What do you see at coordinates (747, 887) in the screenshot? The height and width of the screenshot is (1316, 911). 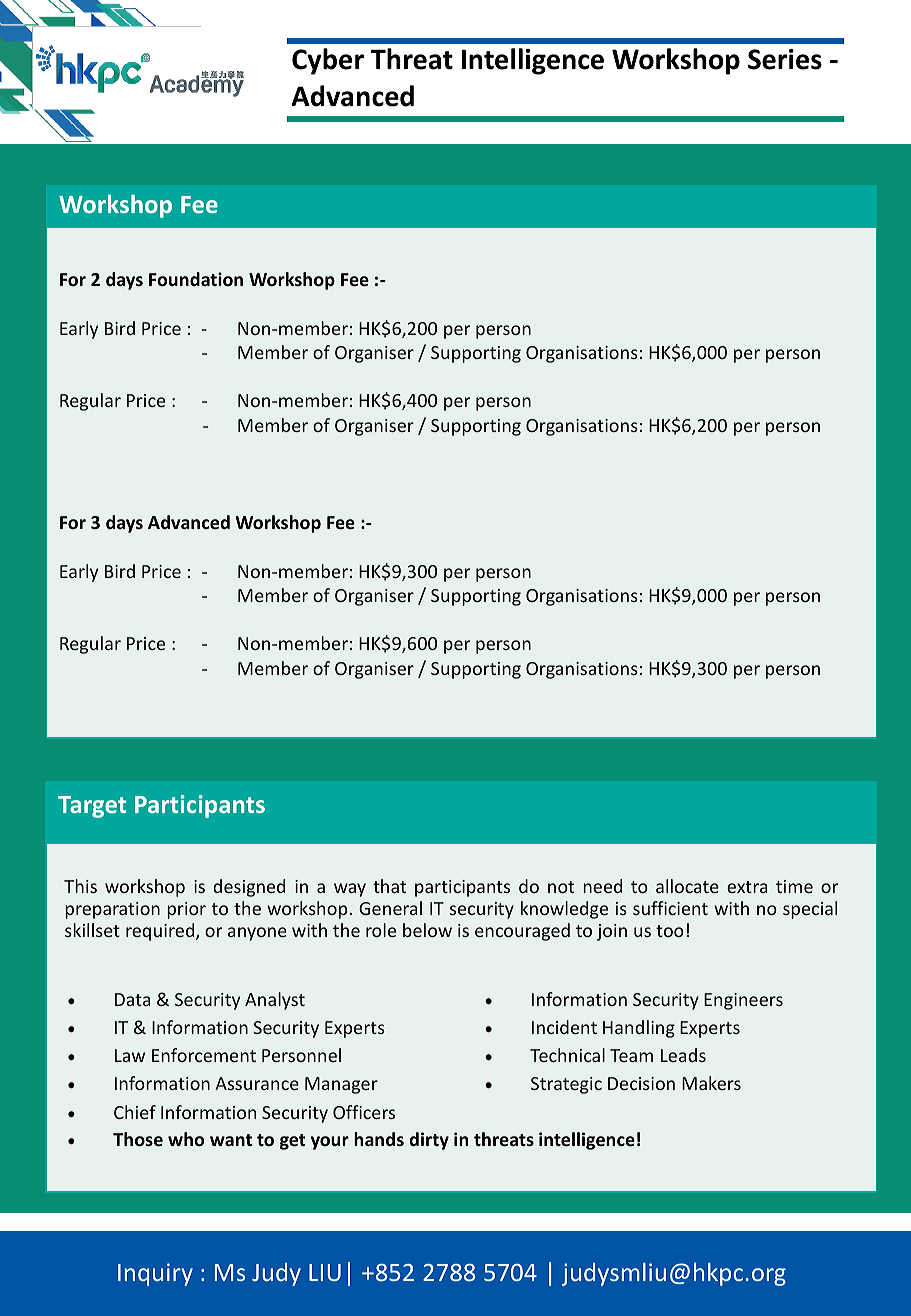 I see `extra` at bounding box center [747, 887].
